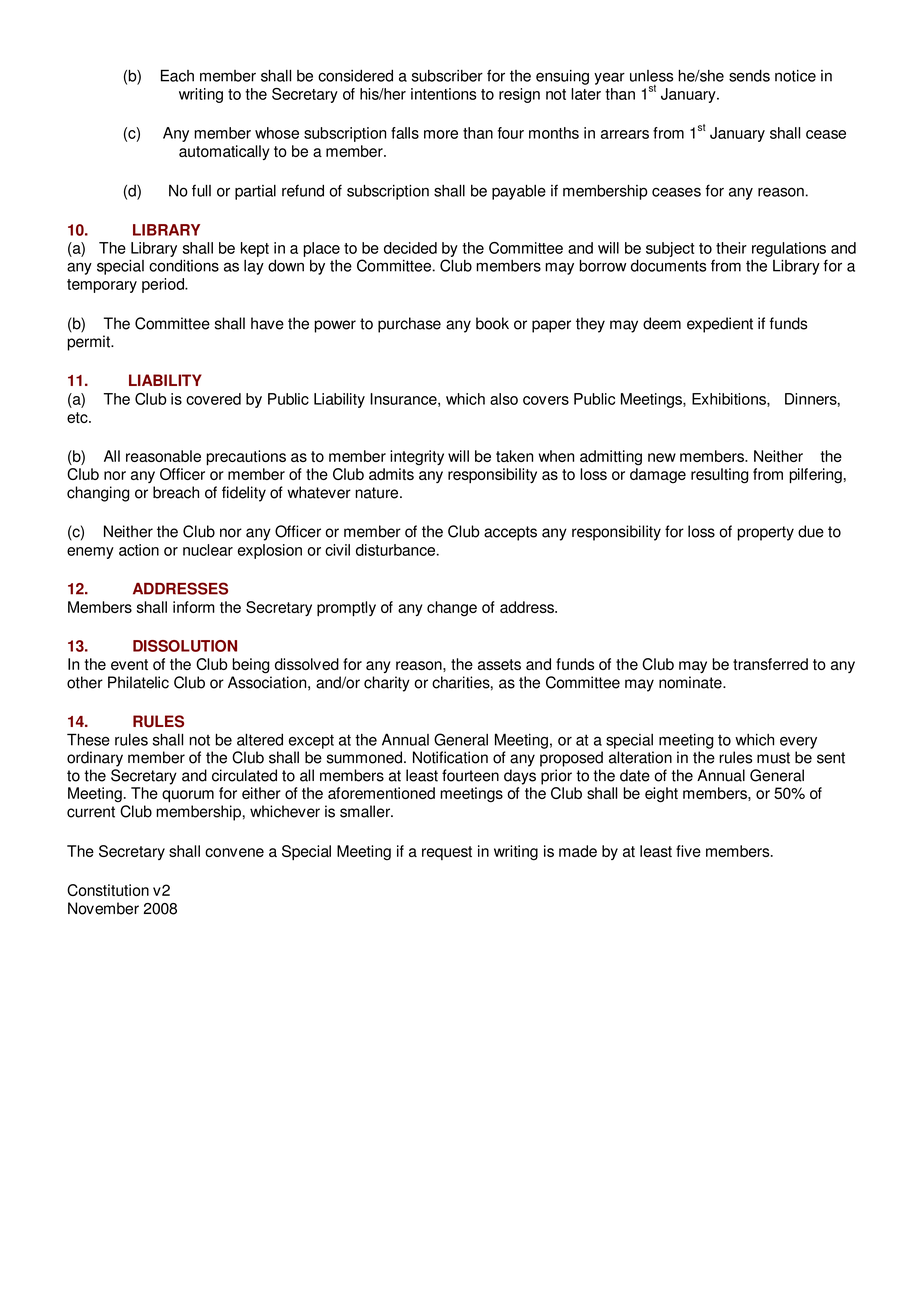 Image resolution: width=924 pixels, height=1308 pixels. Describe the element at coordinates (391, 474) in the screenshot. I see `admits` at that location.
